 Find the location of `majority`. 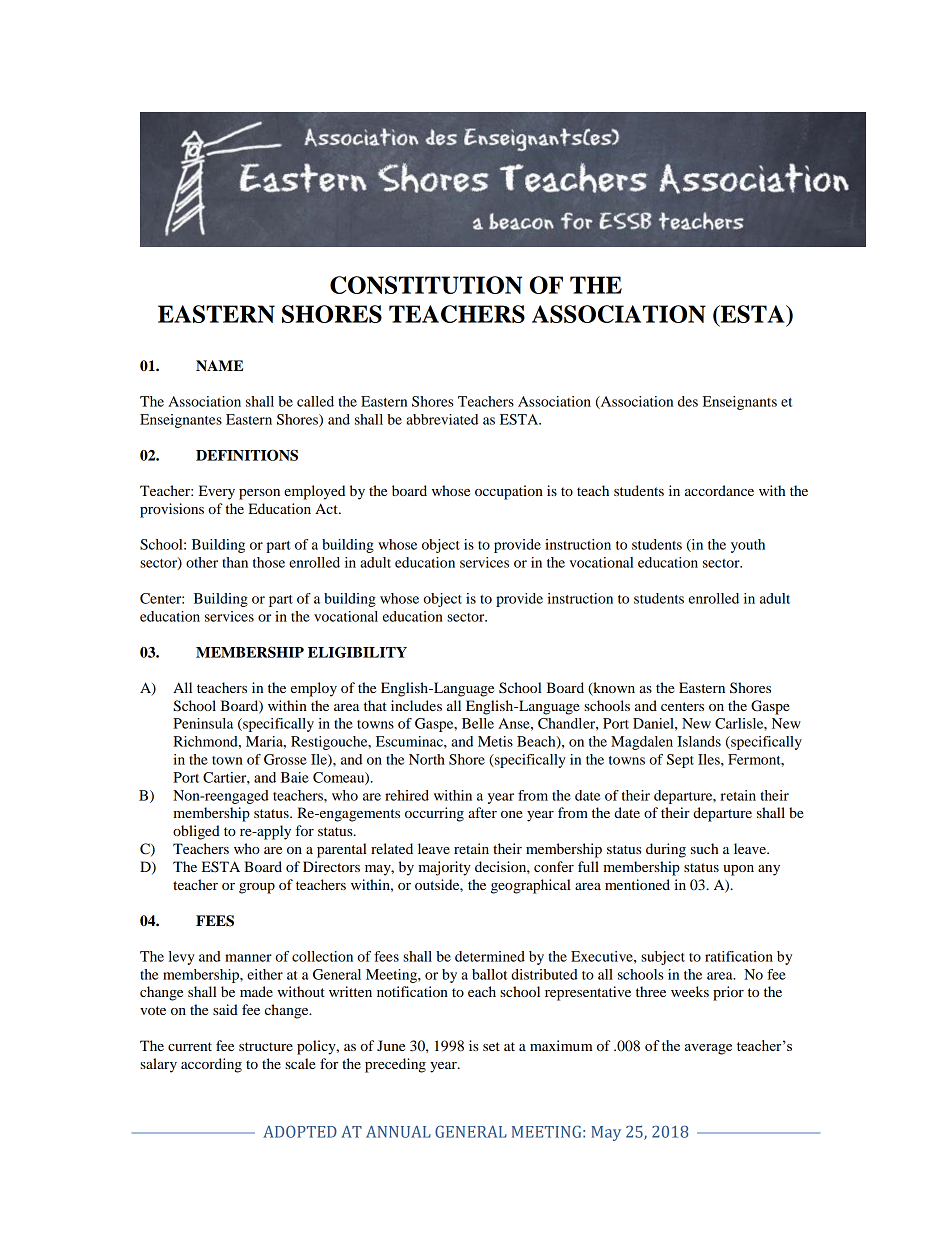

majority is located at coordinates (444, 868).
